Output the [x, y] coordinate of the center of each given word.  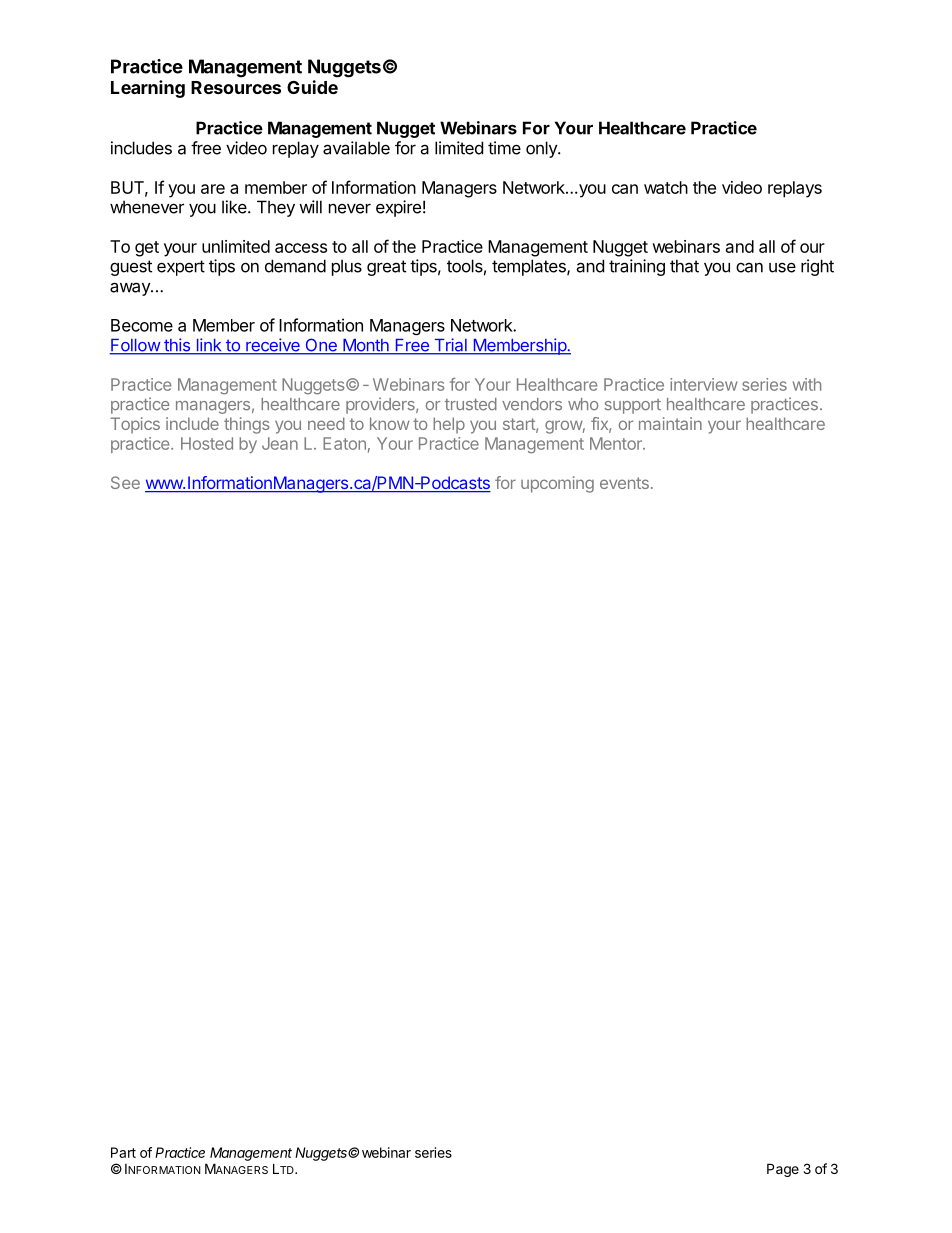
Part [123, 1152]
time [504, 148]
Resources [236, 87]
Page [783, 1170]
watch [666, 187]
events [624, 483]
